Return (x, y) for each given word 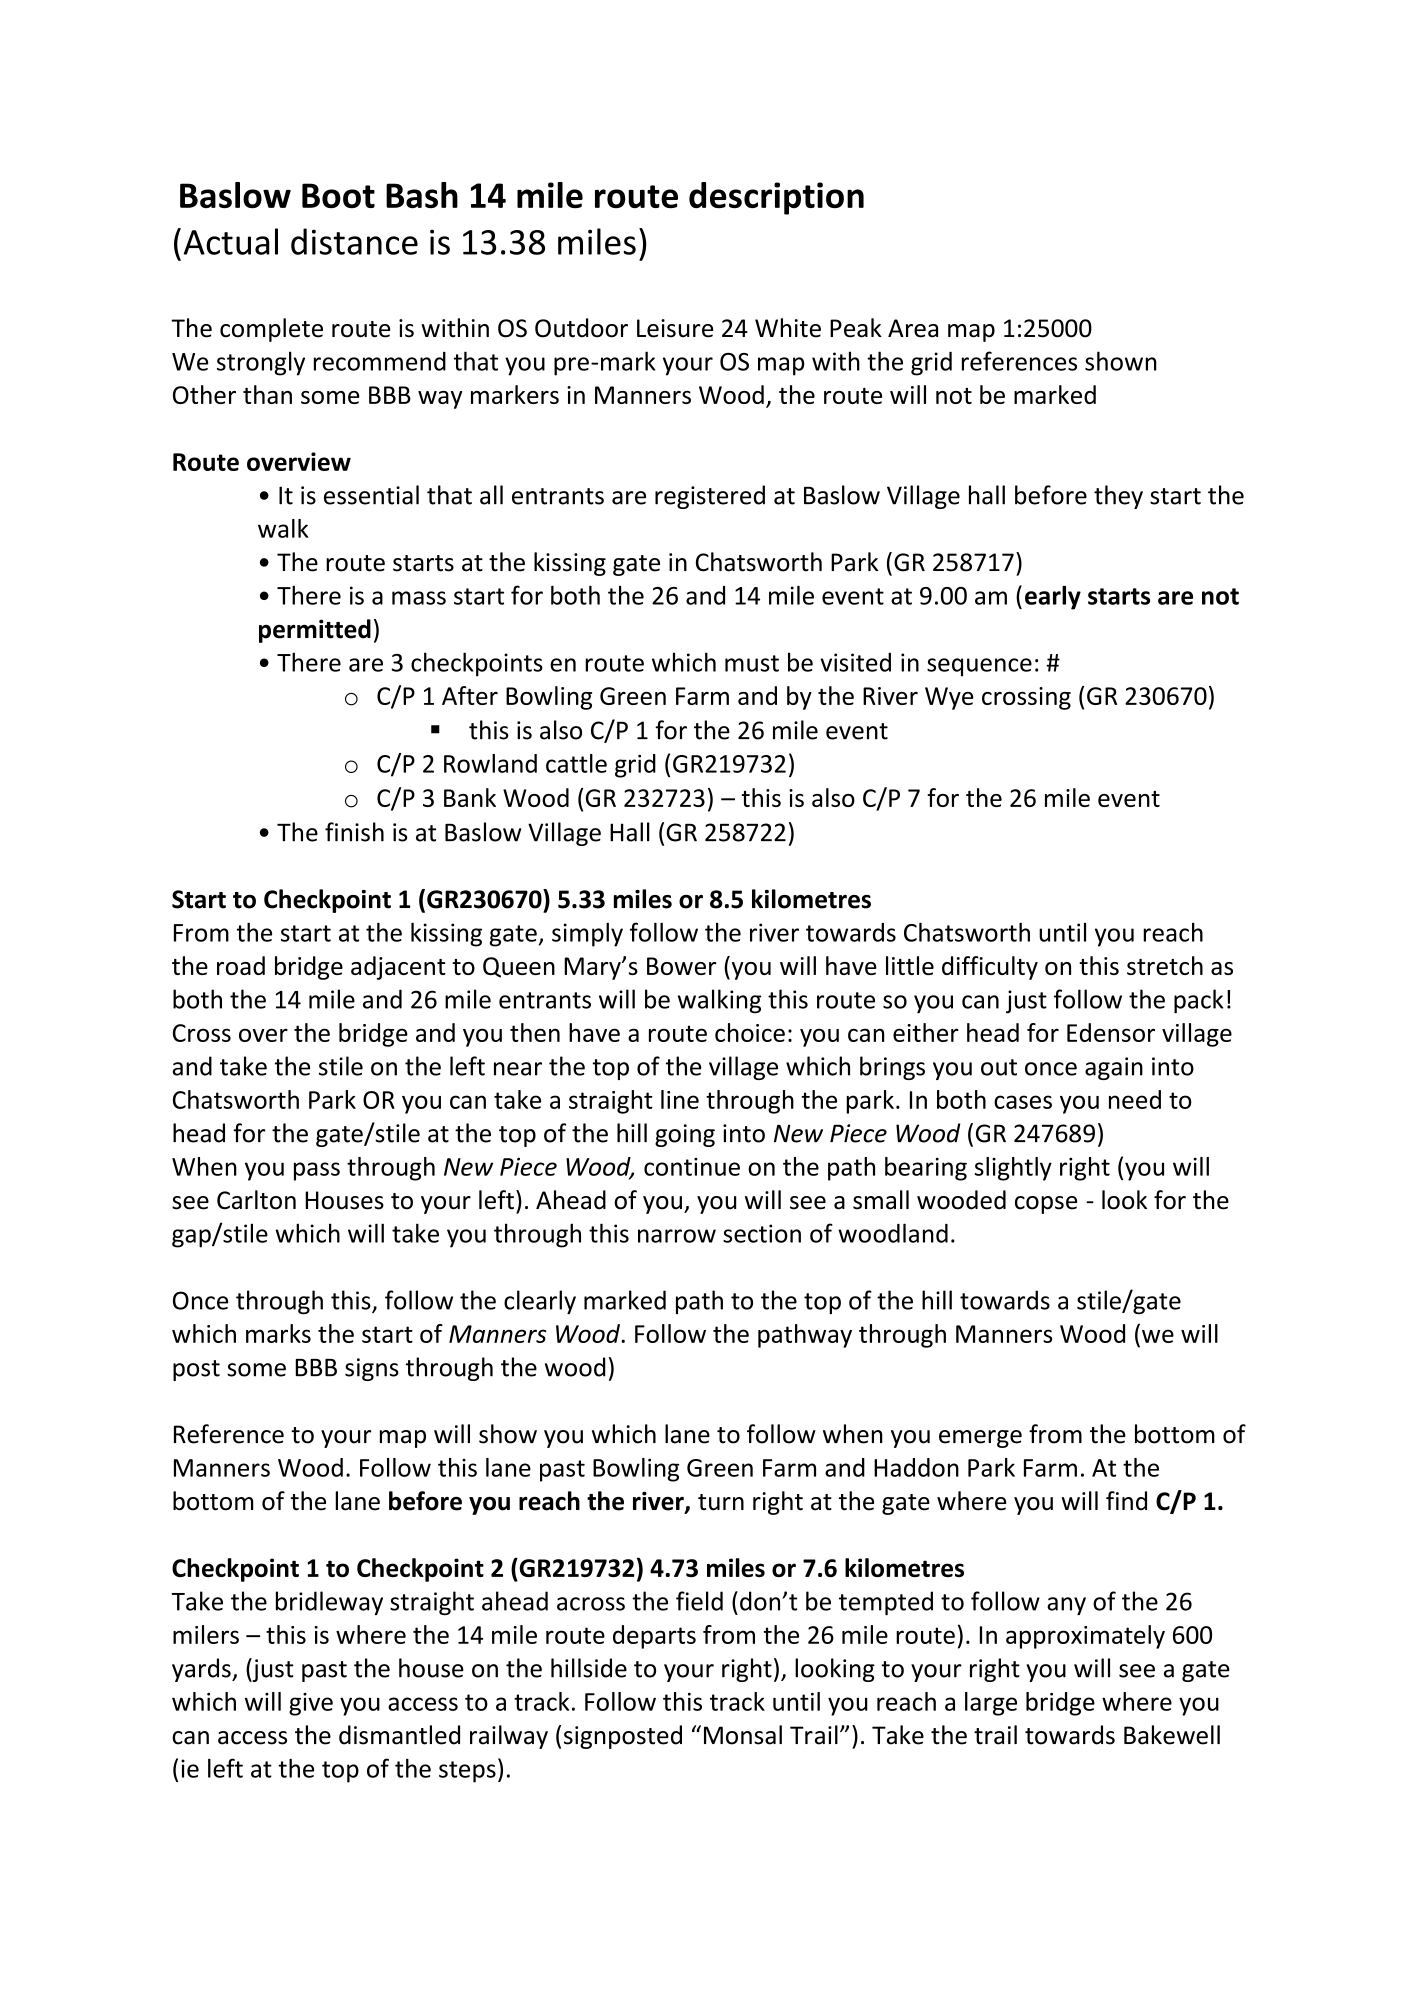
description (776, 198)
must (752, 663)
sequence (979, 667)
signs (372, 1369)
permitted (315, 631)
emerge (980, 1439)
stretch (1165, 965)
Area (913, 328)
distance (354, 241)
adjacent (398, 968)
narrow (677, 1236)
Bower (681, 966)
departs (654, 1637)
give (311, 1704)
